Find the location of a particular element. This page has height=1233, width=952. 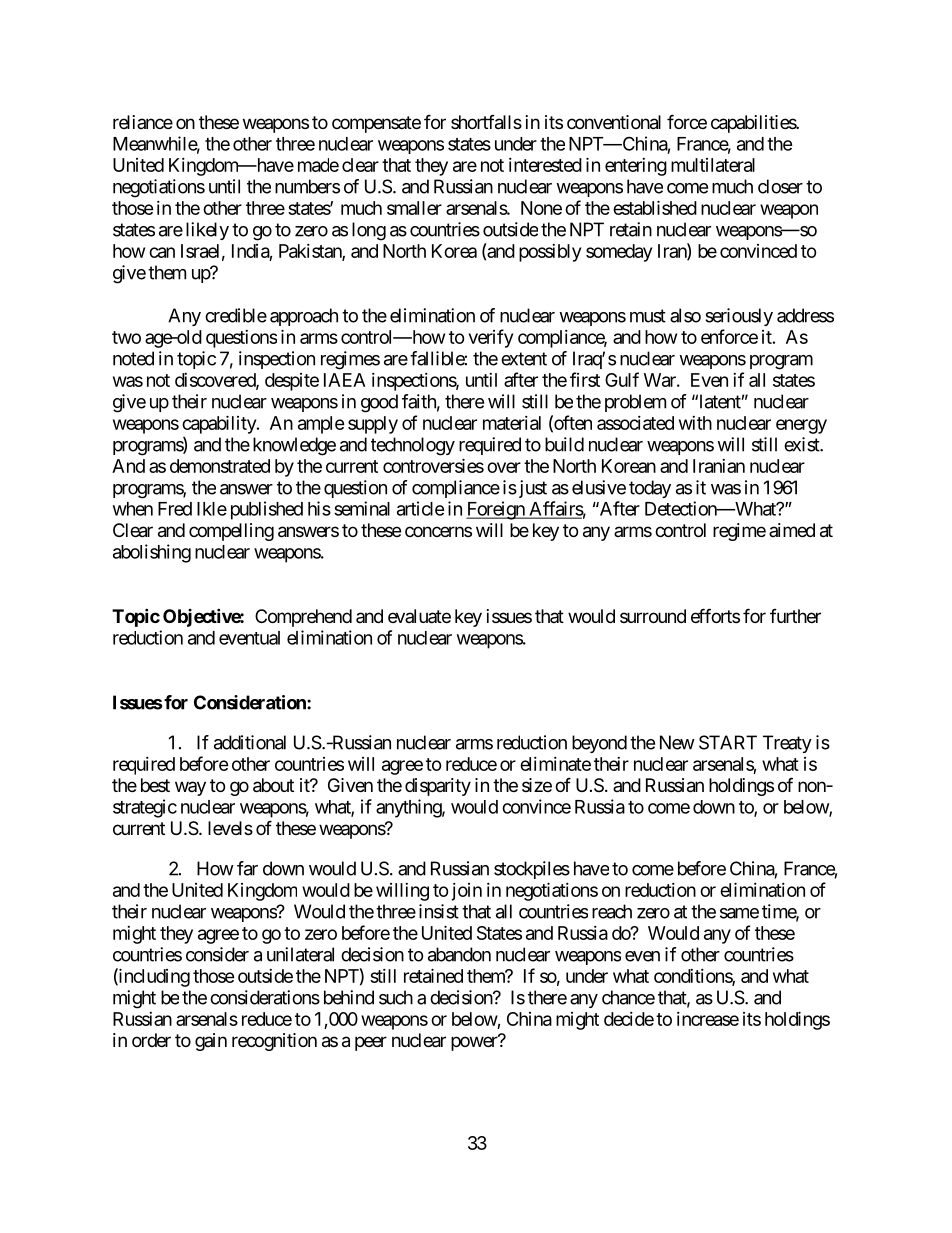

noted is located at coordinates (133, 358).
